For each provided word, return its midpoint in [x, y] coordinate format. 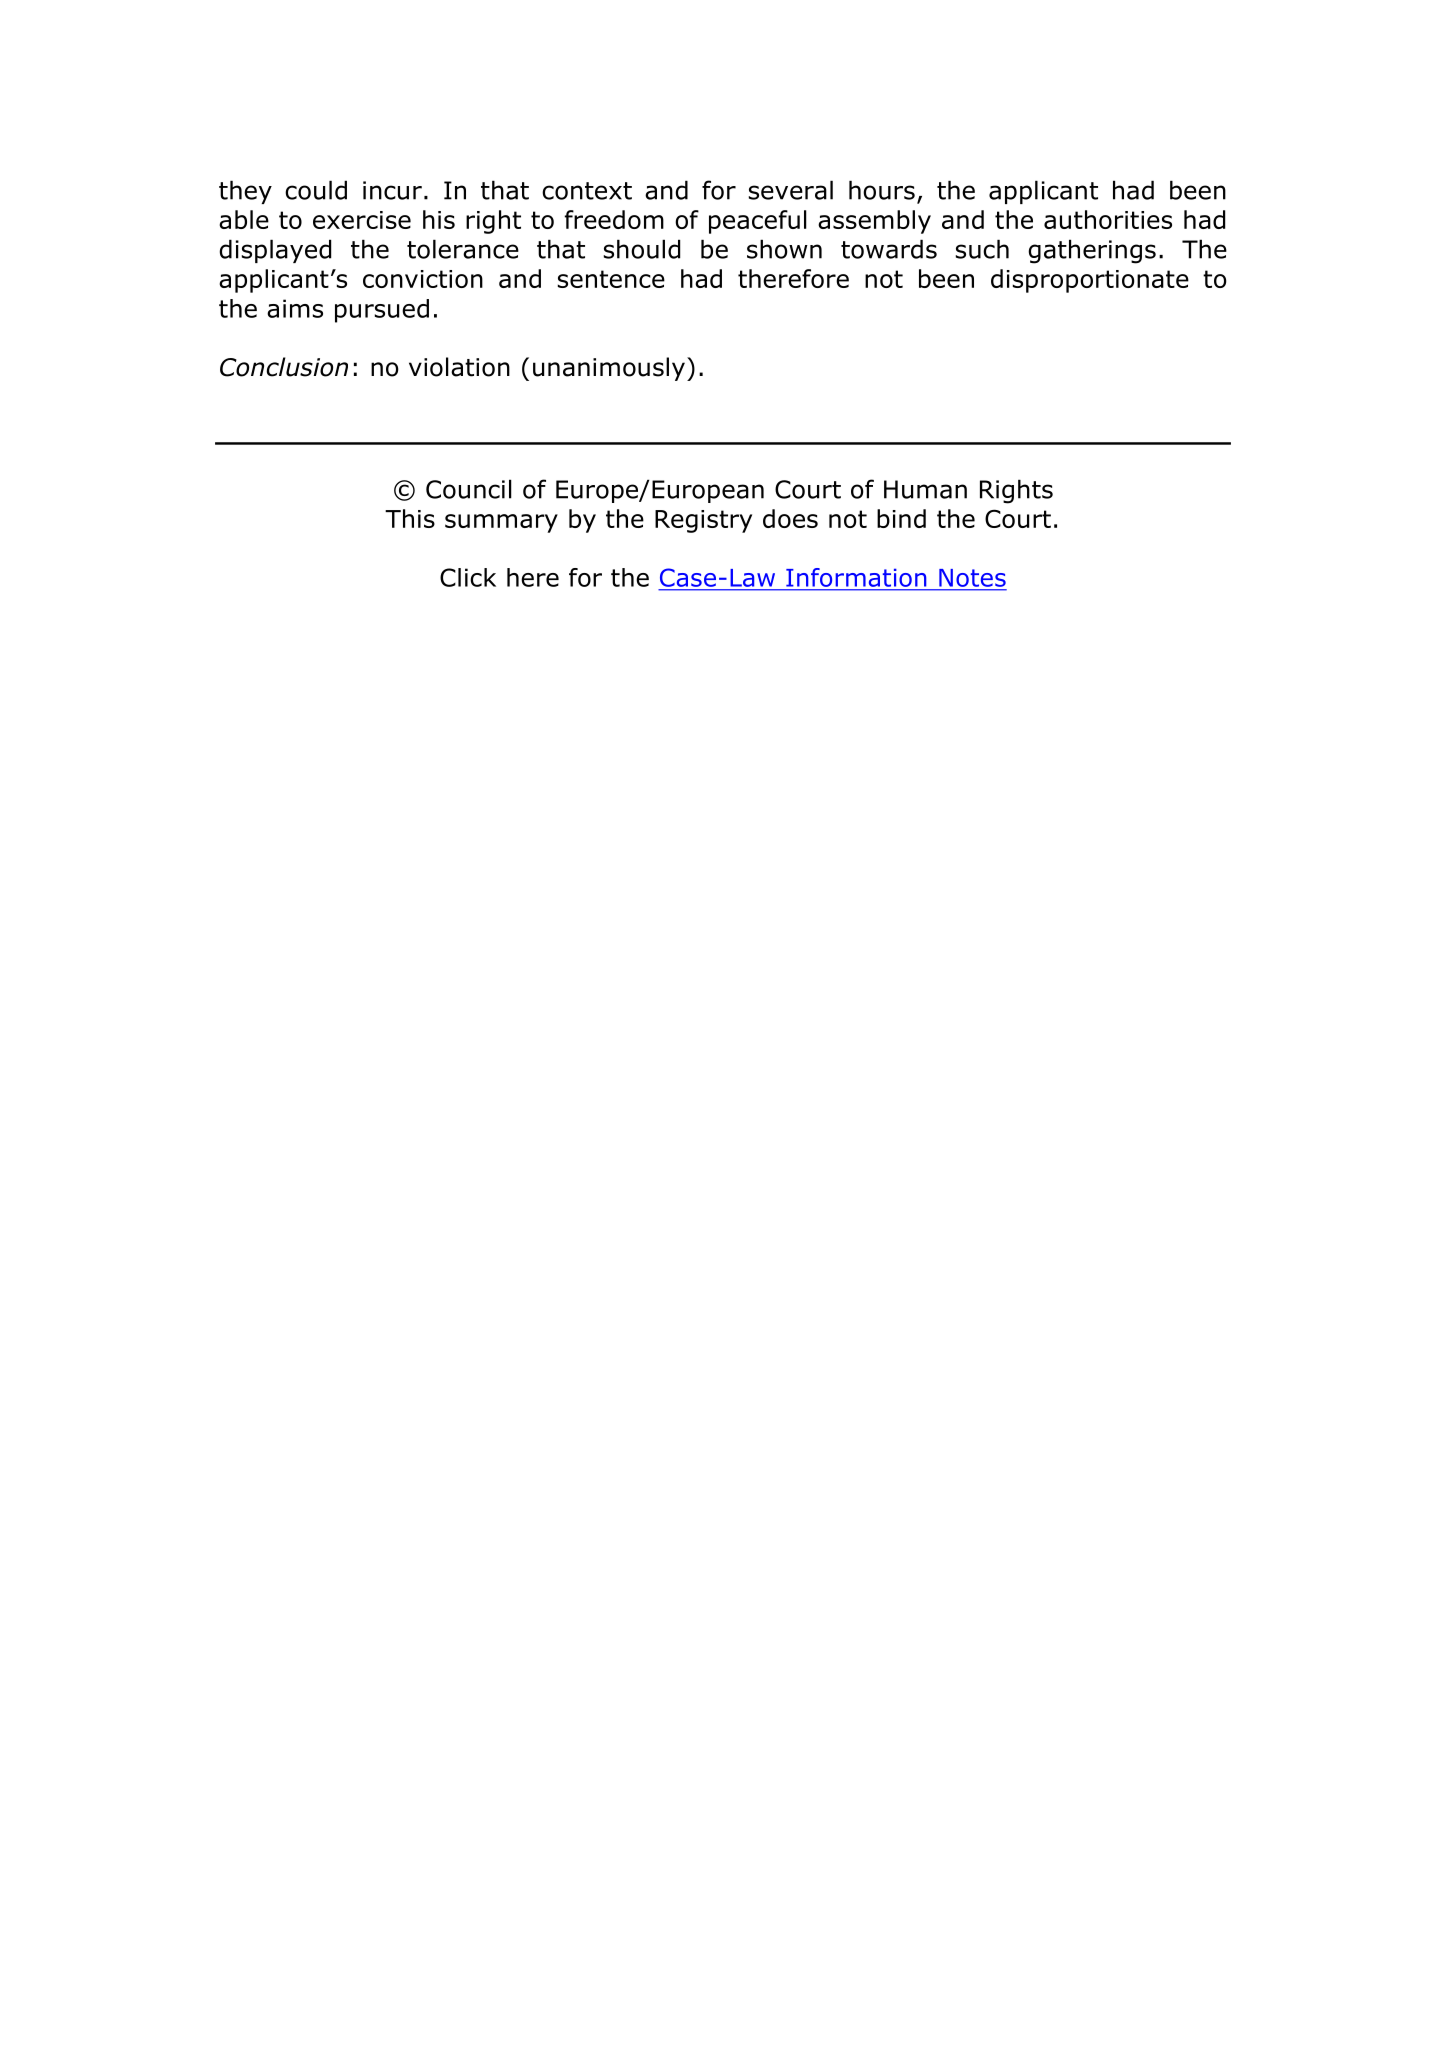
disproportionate [1090, 281]
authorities [1108, 219]
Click [468, 577]
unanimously [609, 369]
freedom [614, 219]
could [316, 190]
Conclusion [284, 367]
